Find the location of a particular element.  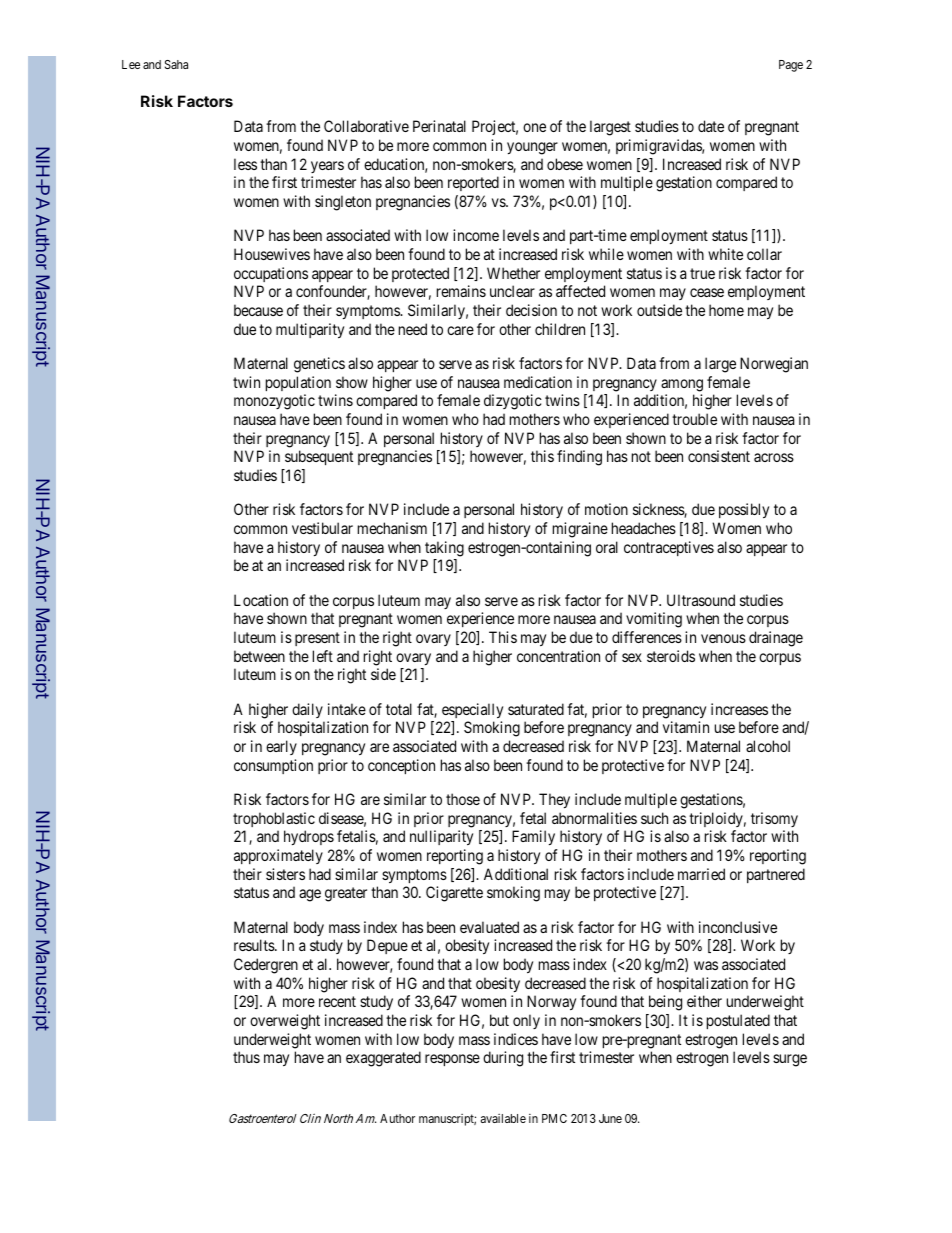

home is located at coordinates (726, 310).
